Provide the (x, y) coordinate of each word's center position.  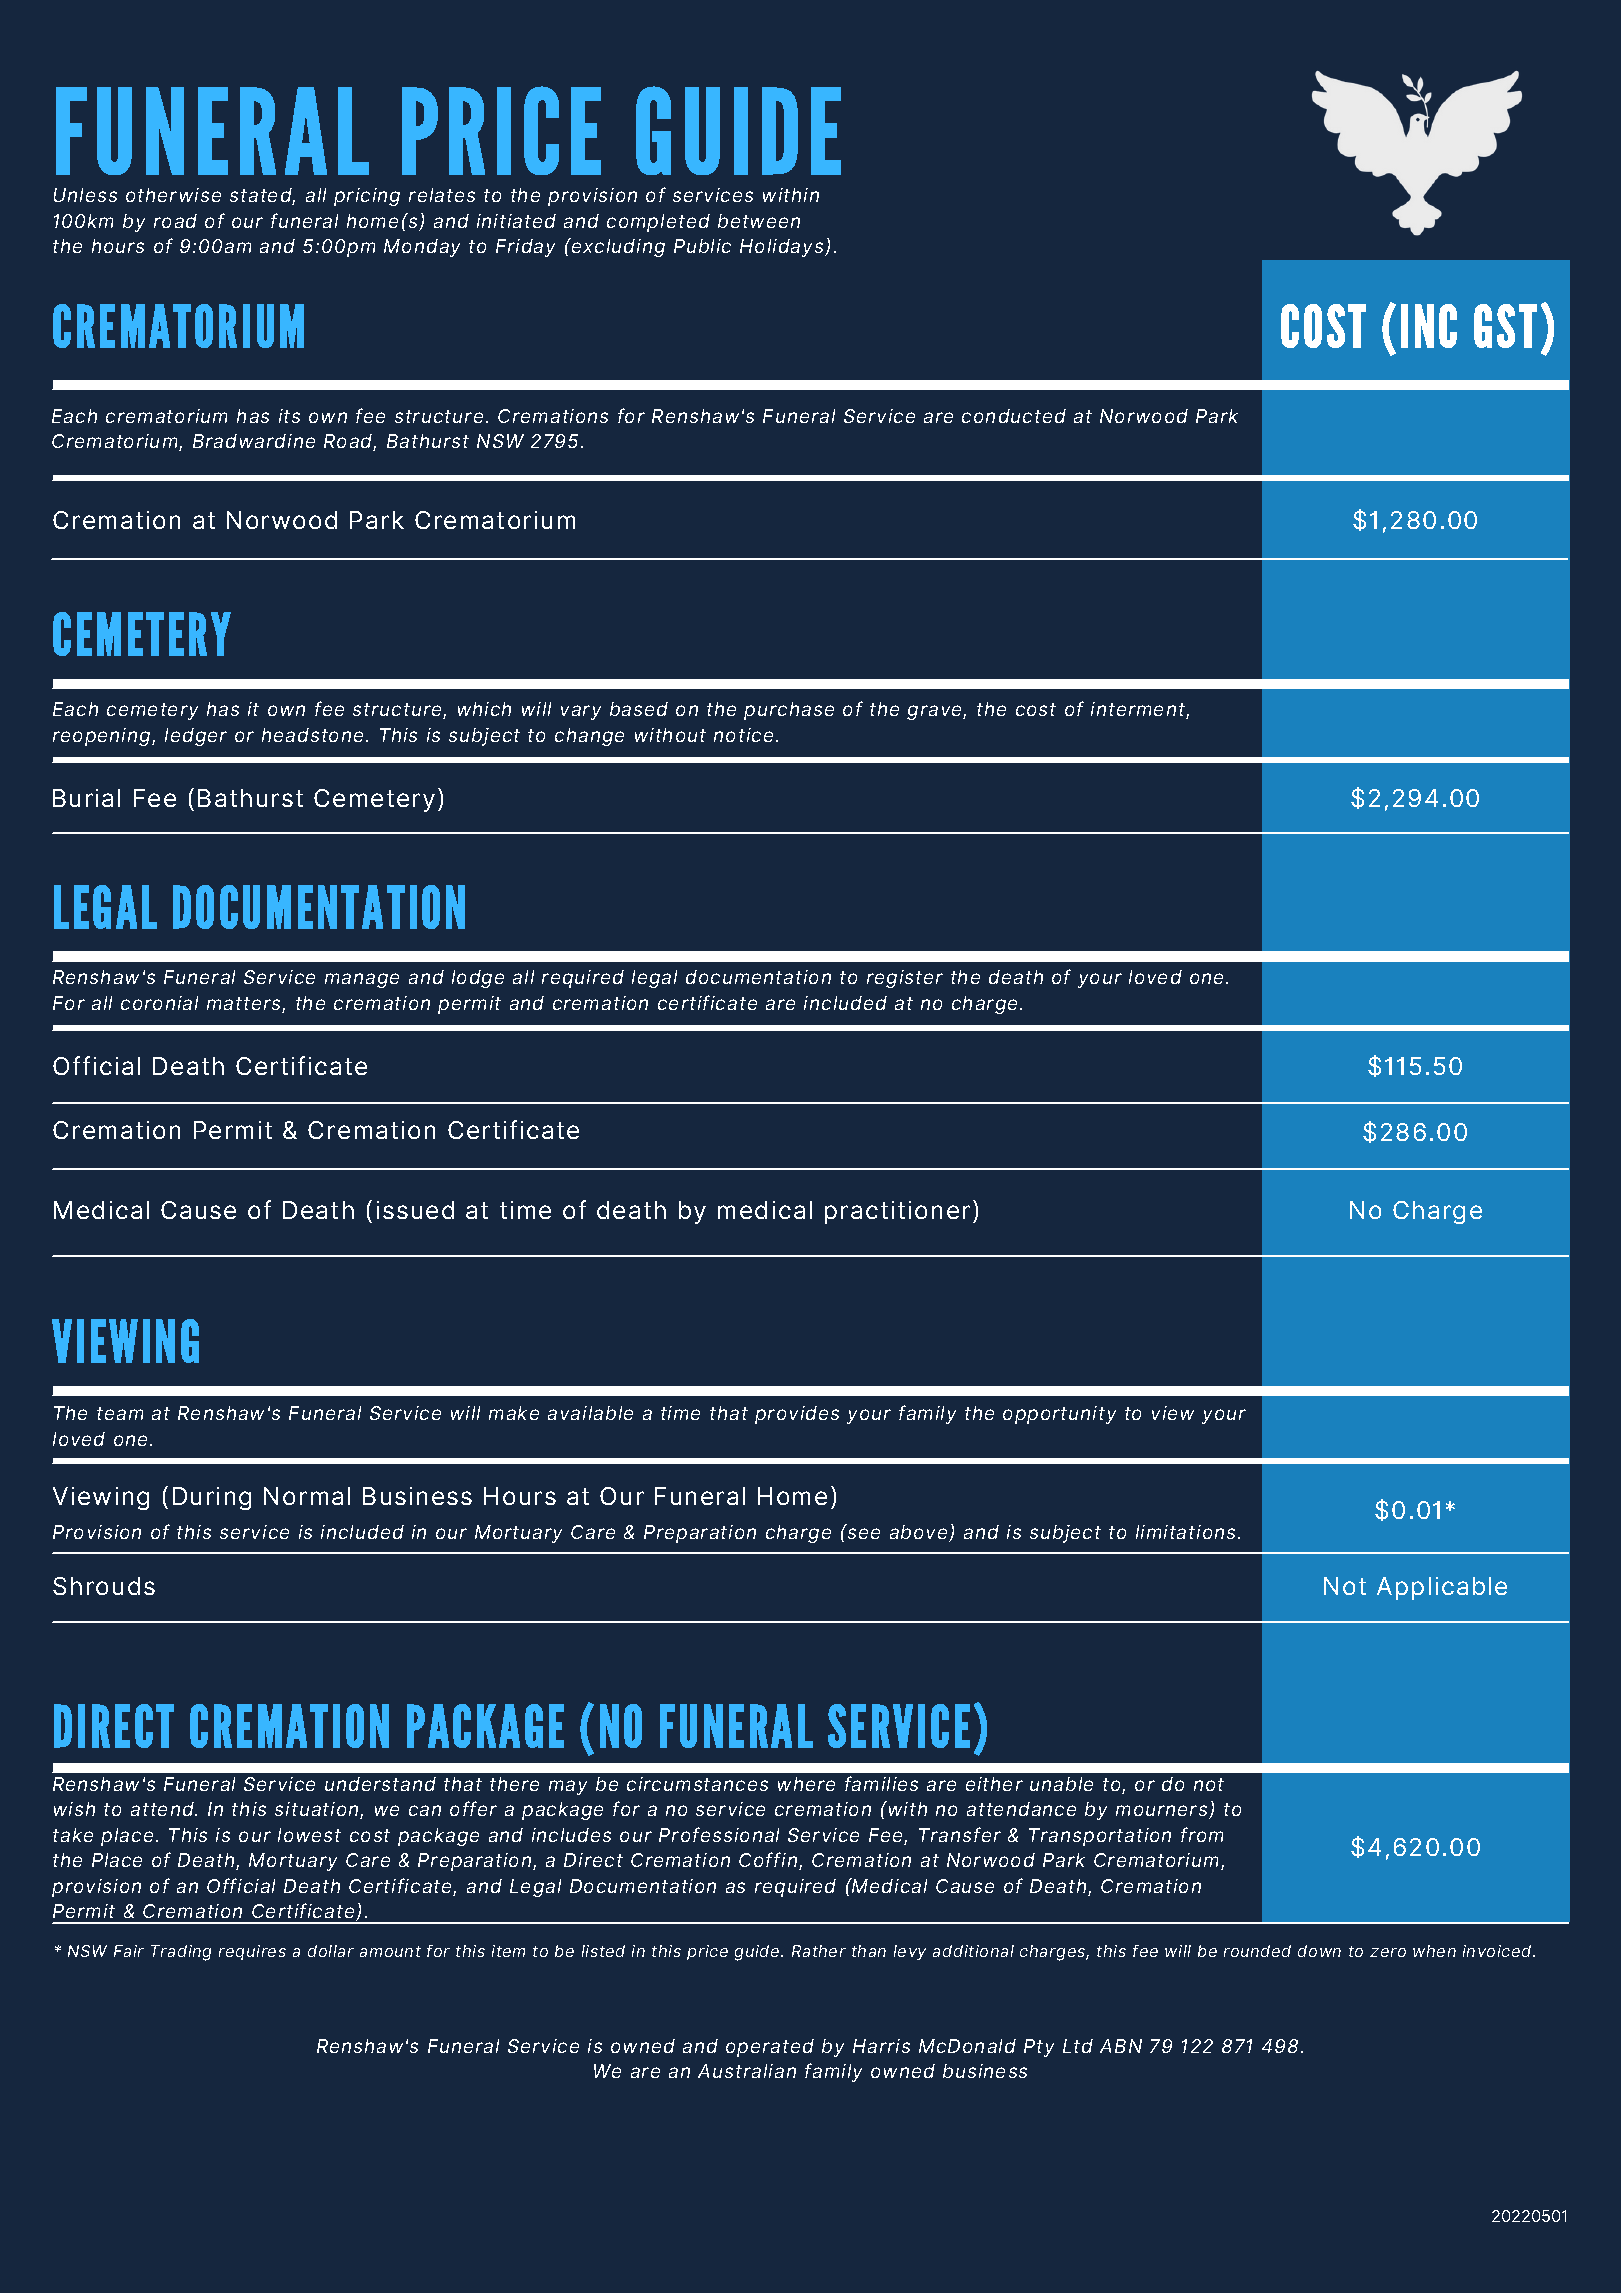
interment (1139, 710)
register (905, 979)
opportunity (1059, 1415)
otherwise (173, 195)
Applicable (1442, 1588)
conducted (1014, 416)
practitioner (897, 1212)
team (120, 1413)
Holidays (783, 248)
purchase (789, 711)
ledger (196, 737)
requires (252, 1952)
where (806, 1784)
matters (245, 1005)
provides (797, 1415)
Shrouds (104, 1586)
